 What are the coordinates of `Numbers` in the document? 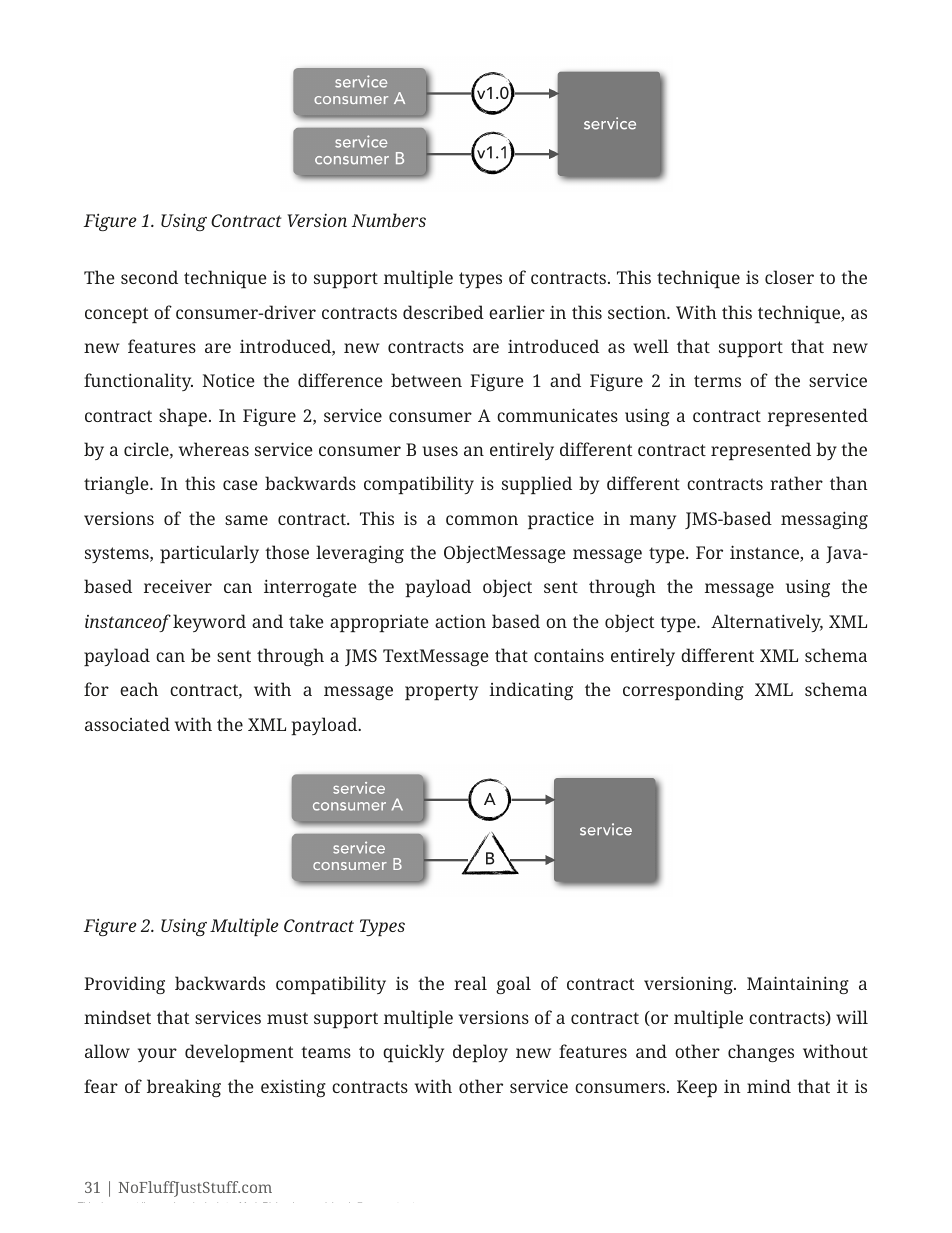 It's located at (389, 220).
